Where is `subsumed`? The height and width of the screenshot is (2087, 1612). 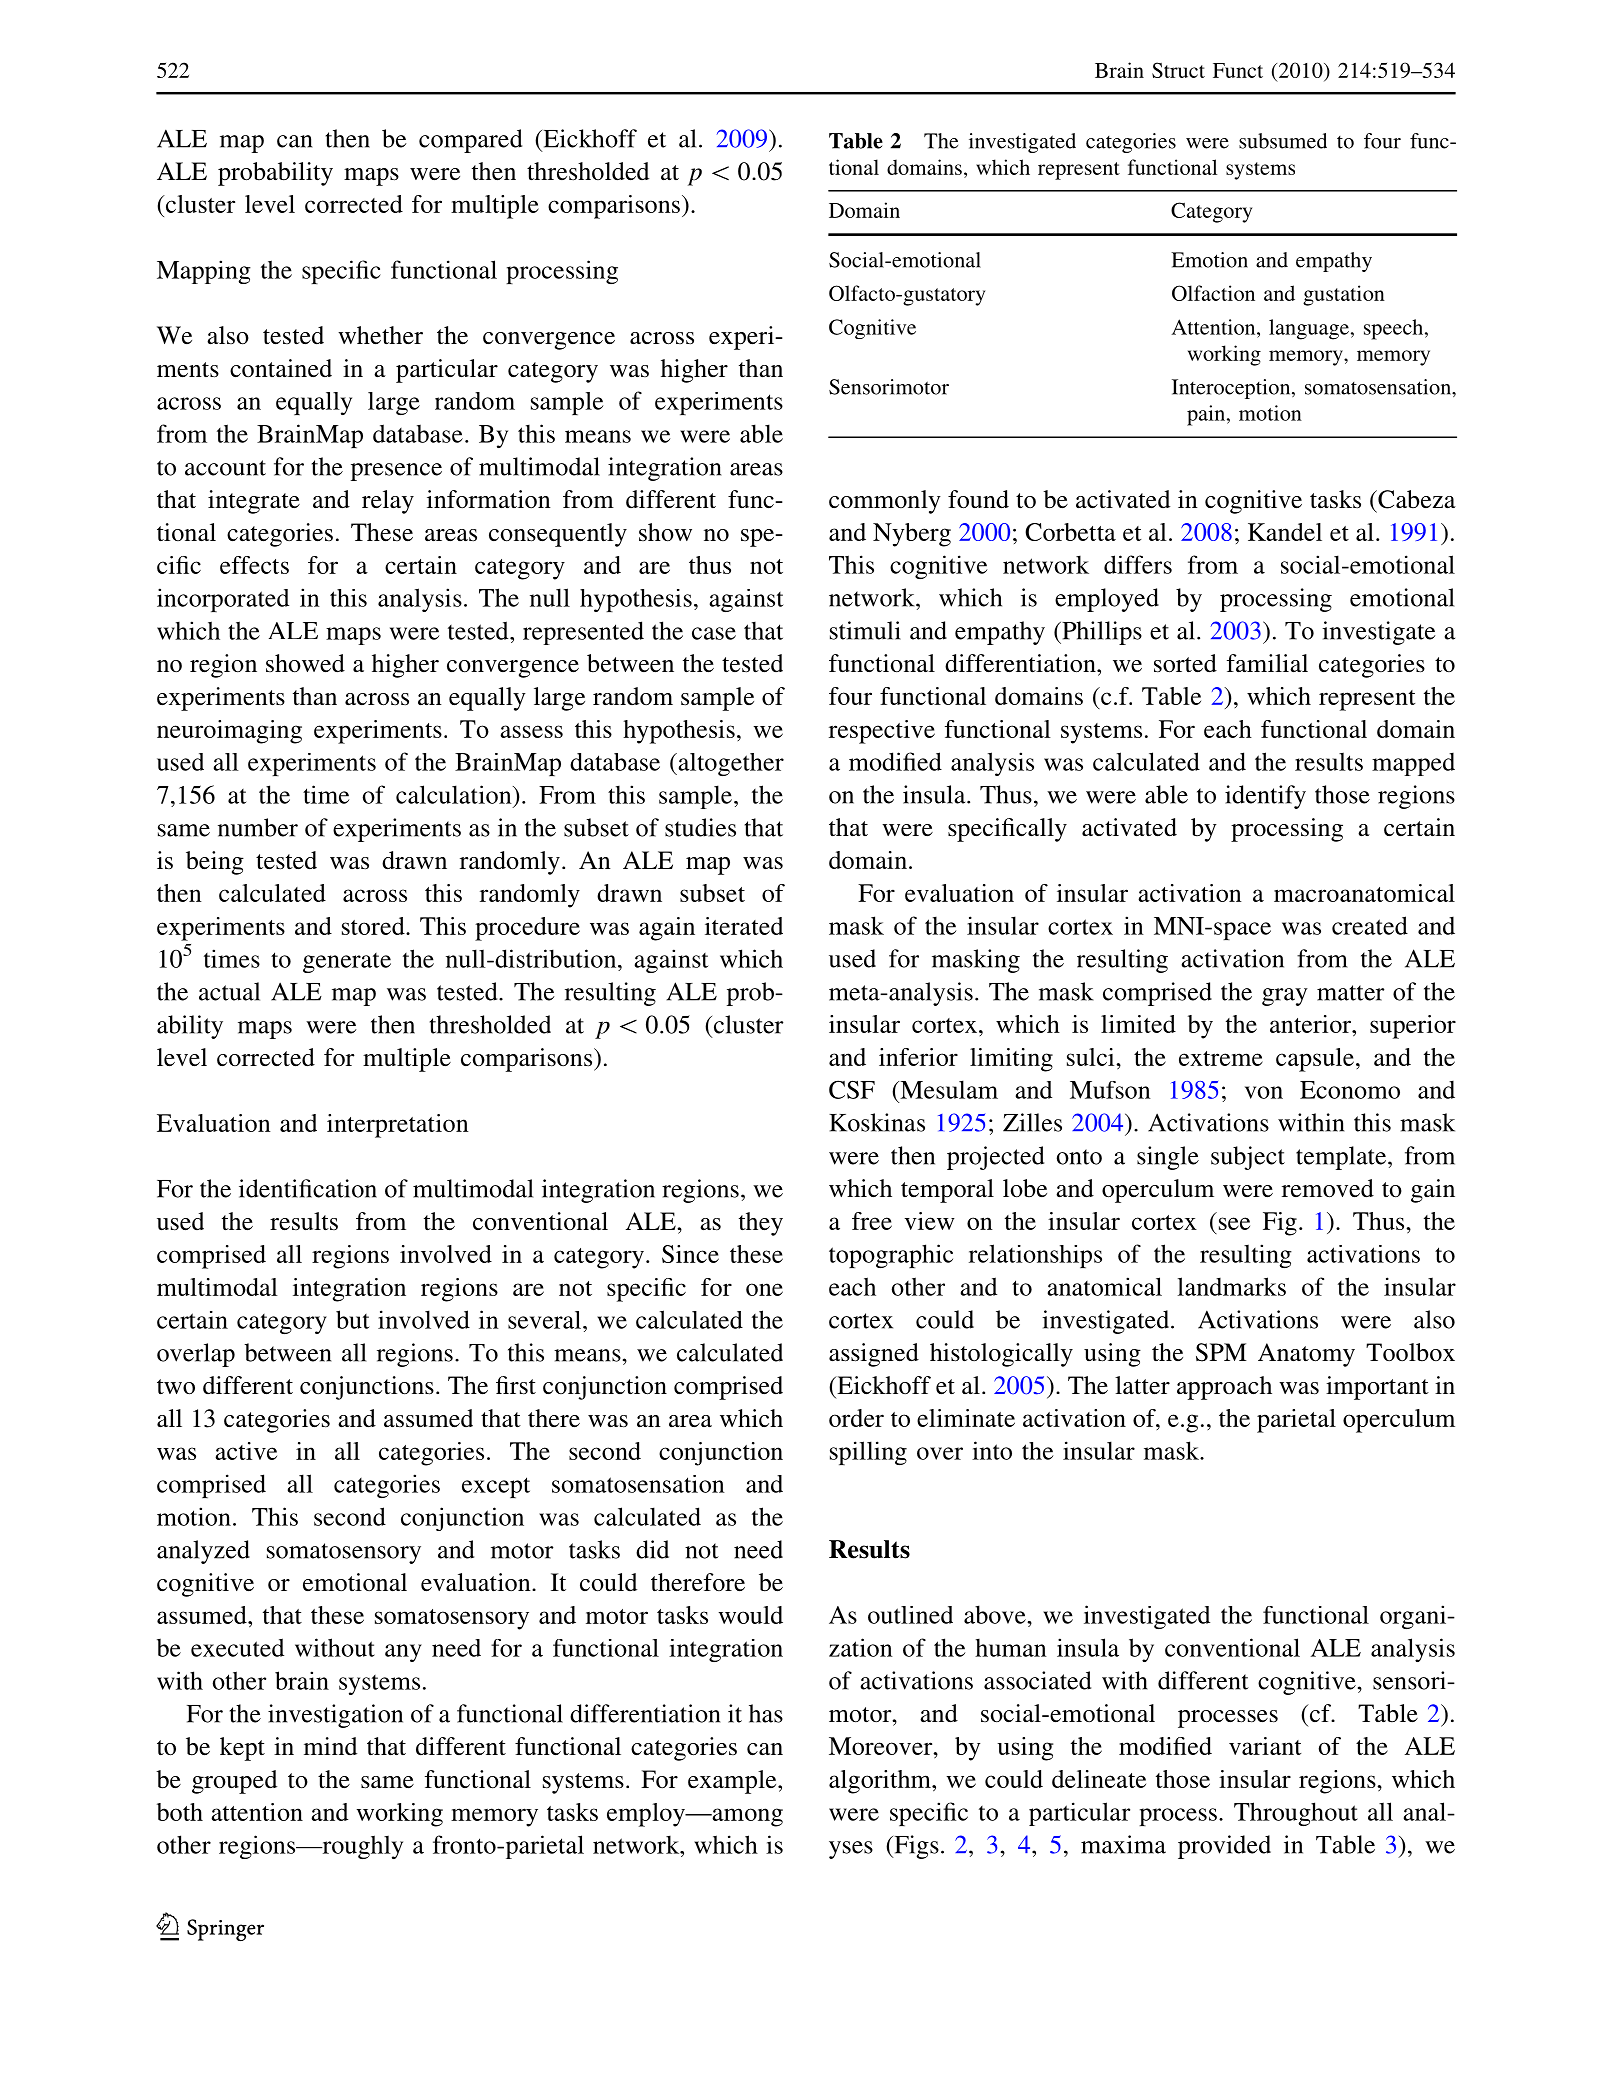 subsumed is located at coordinates (1283, 141).
